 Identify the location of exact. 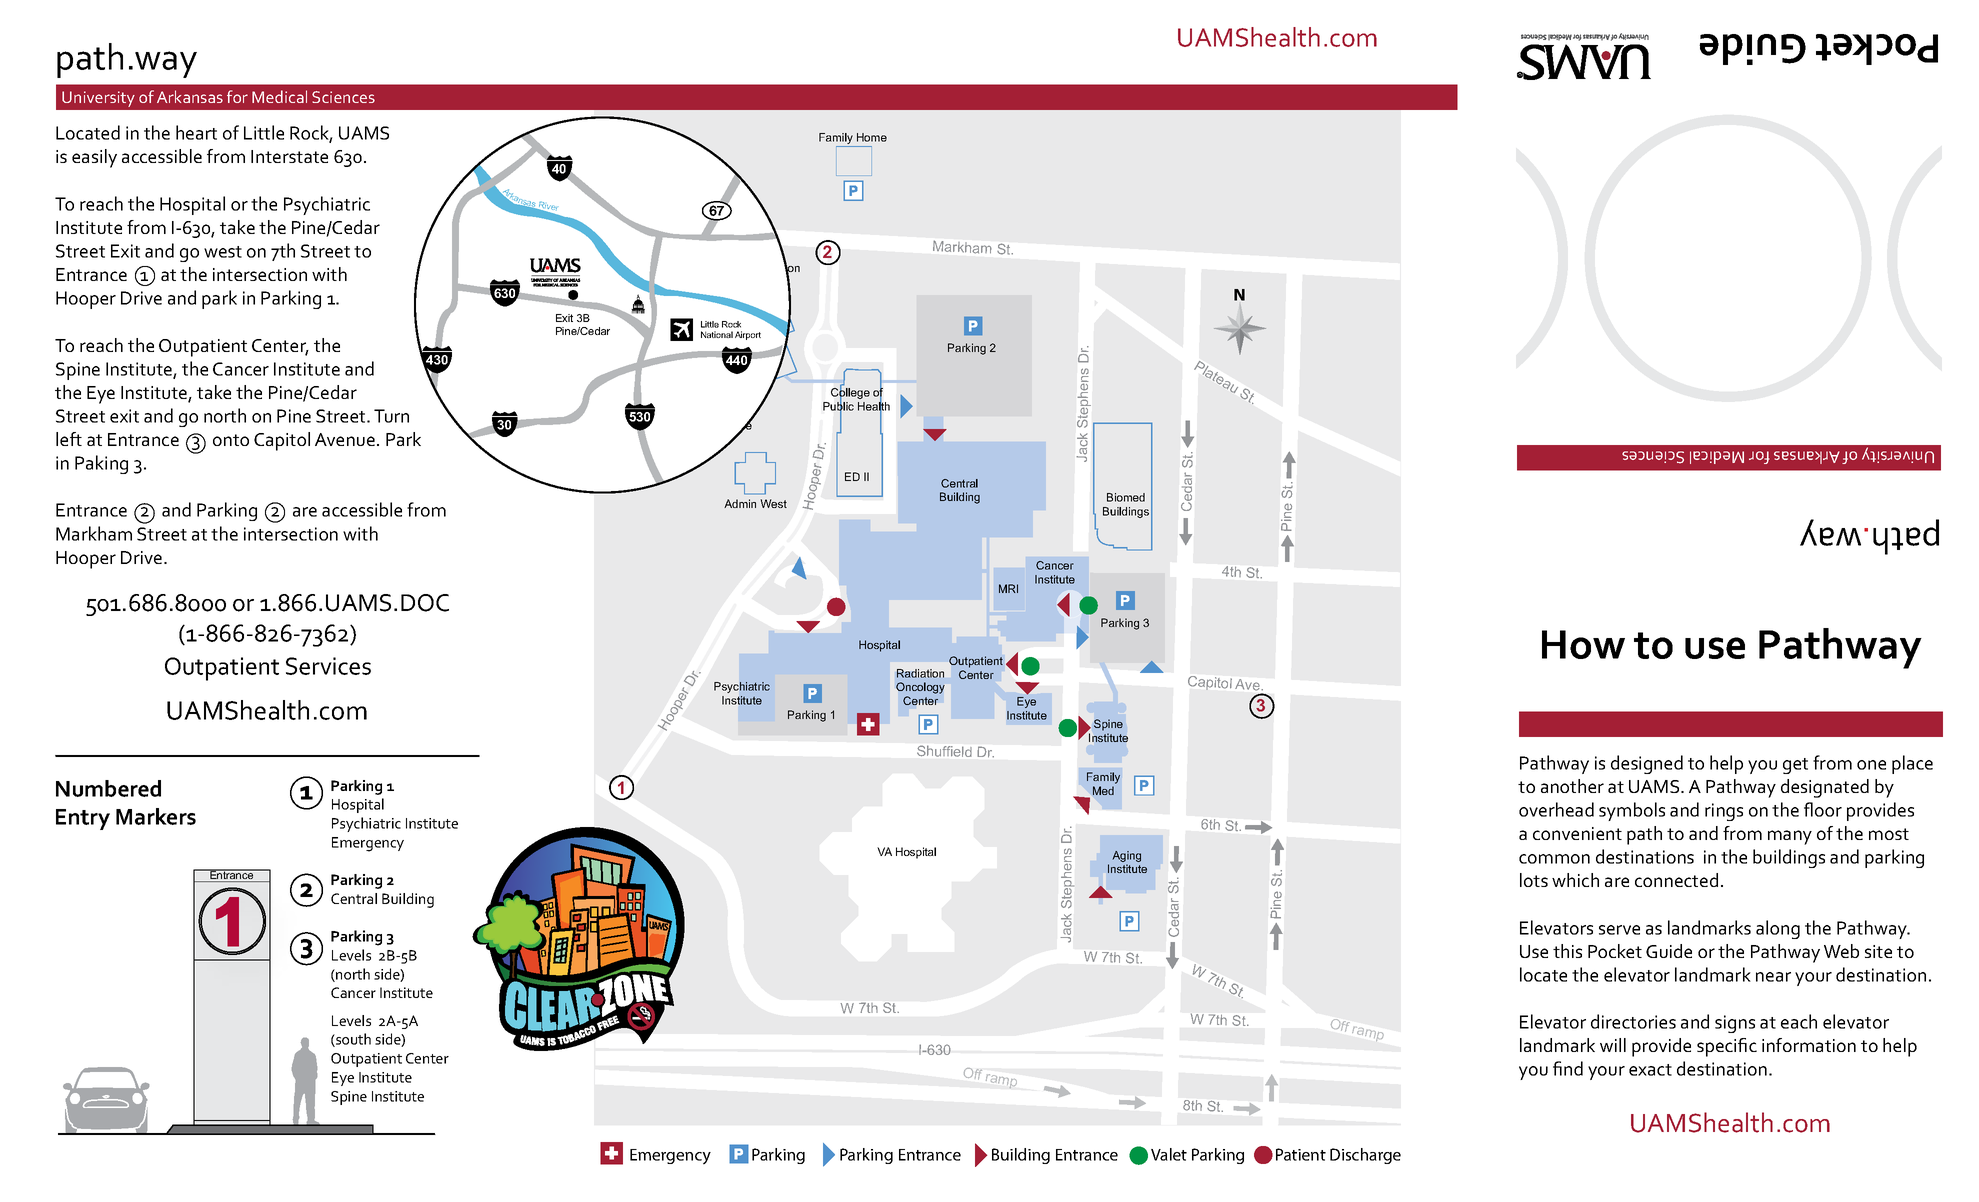
(1650, 1070).
